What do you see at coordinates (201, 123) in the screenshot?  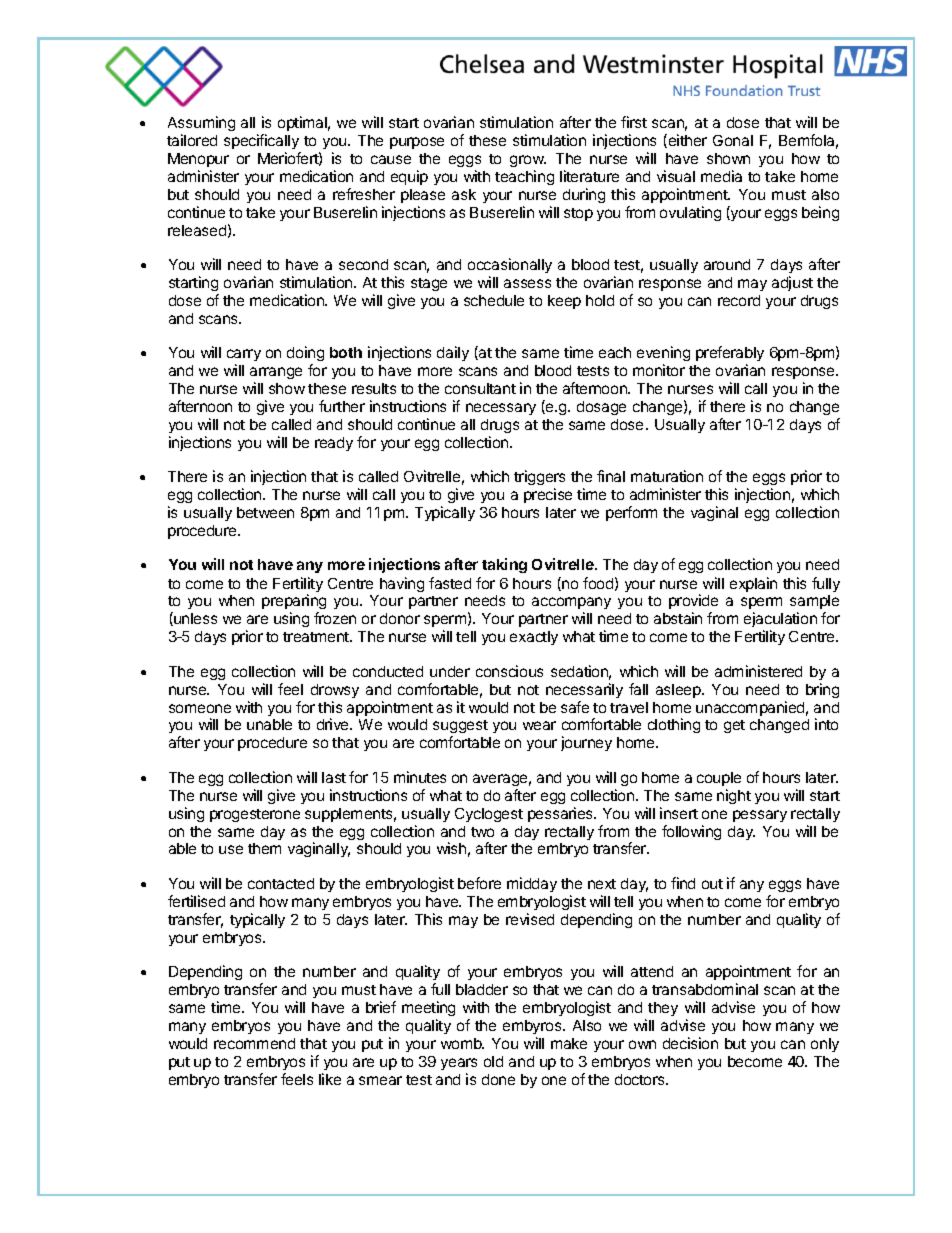 I see `Assuming` at bounding box center [201, 123].
